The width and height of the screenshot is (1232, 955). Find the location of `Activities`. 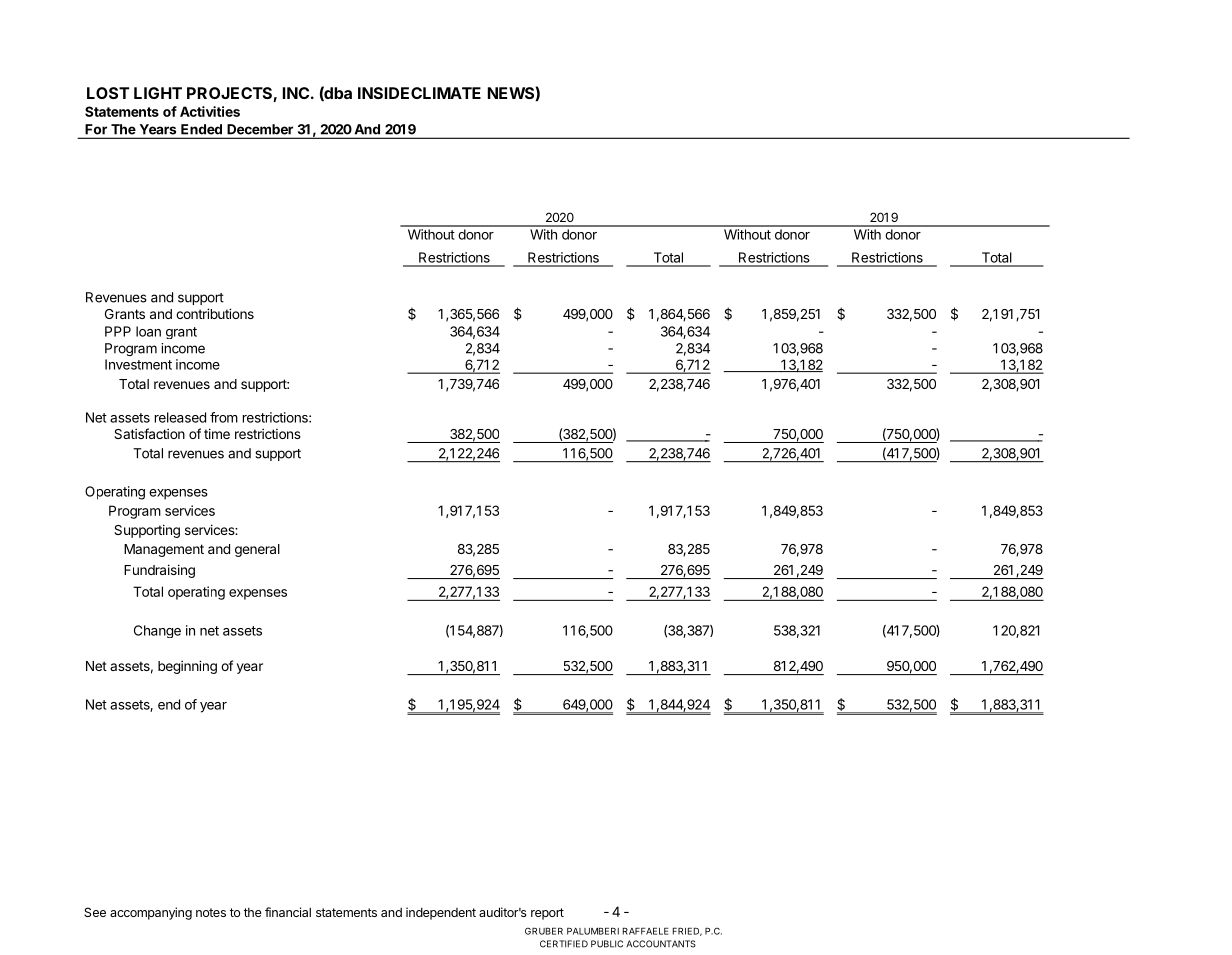

Activities is located at coordinates (210, 111).
